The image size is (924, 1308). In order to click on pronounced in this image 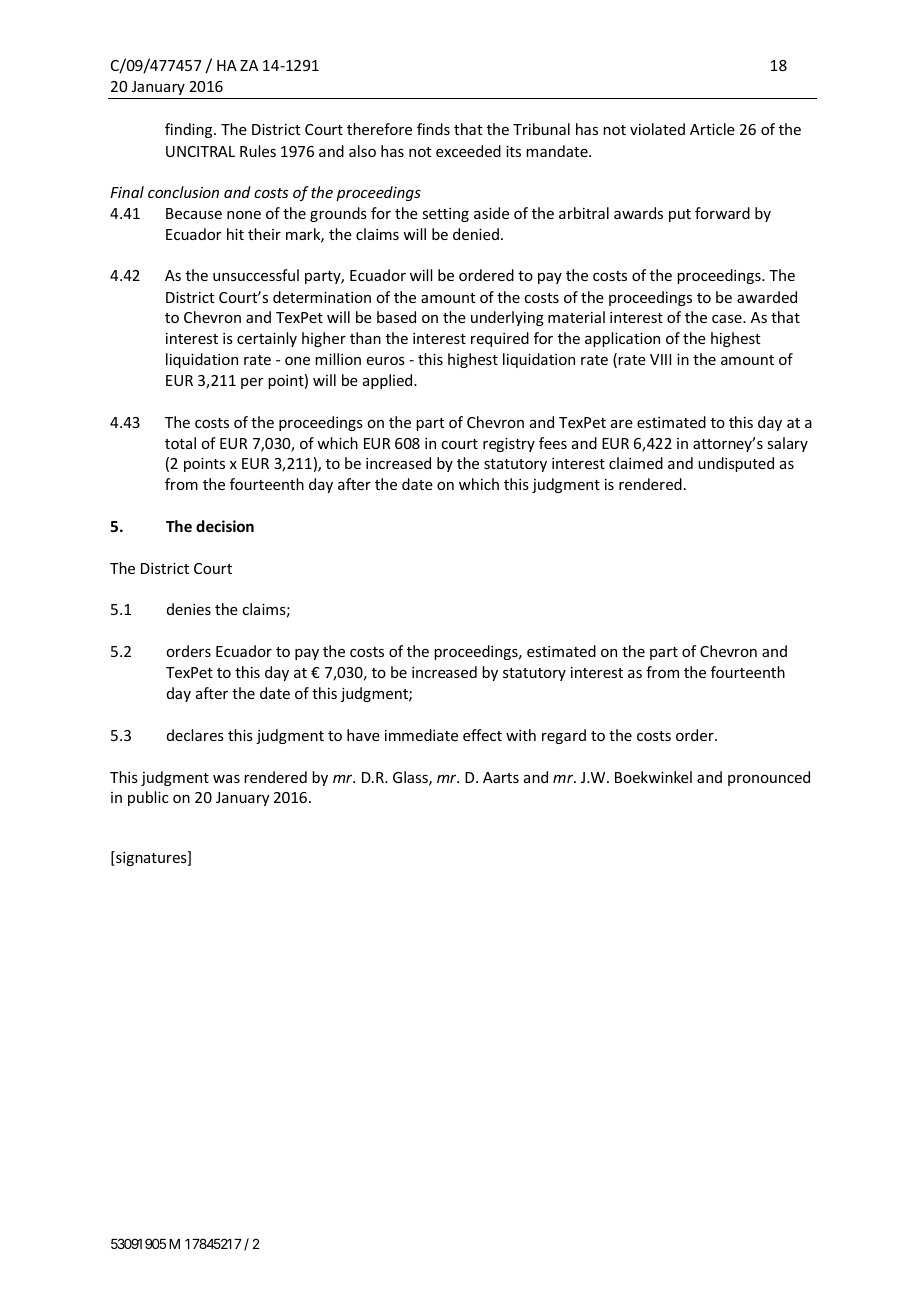, I will do `click(769, 778)`.
